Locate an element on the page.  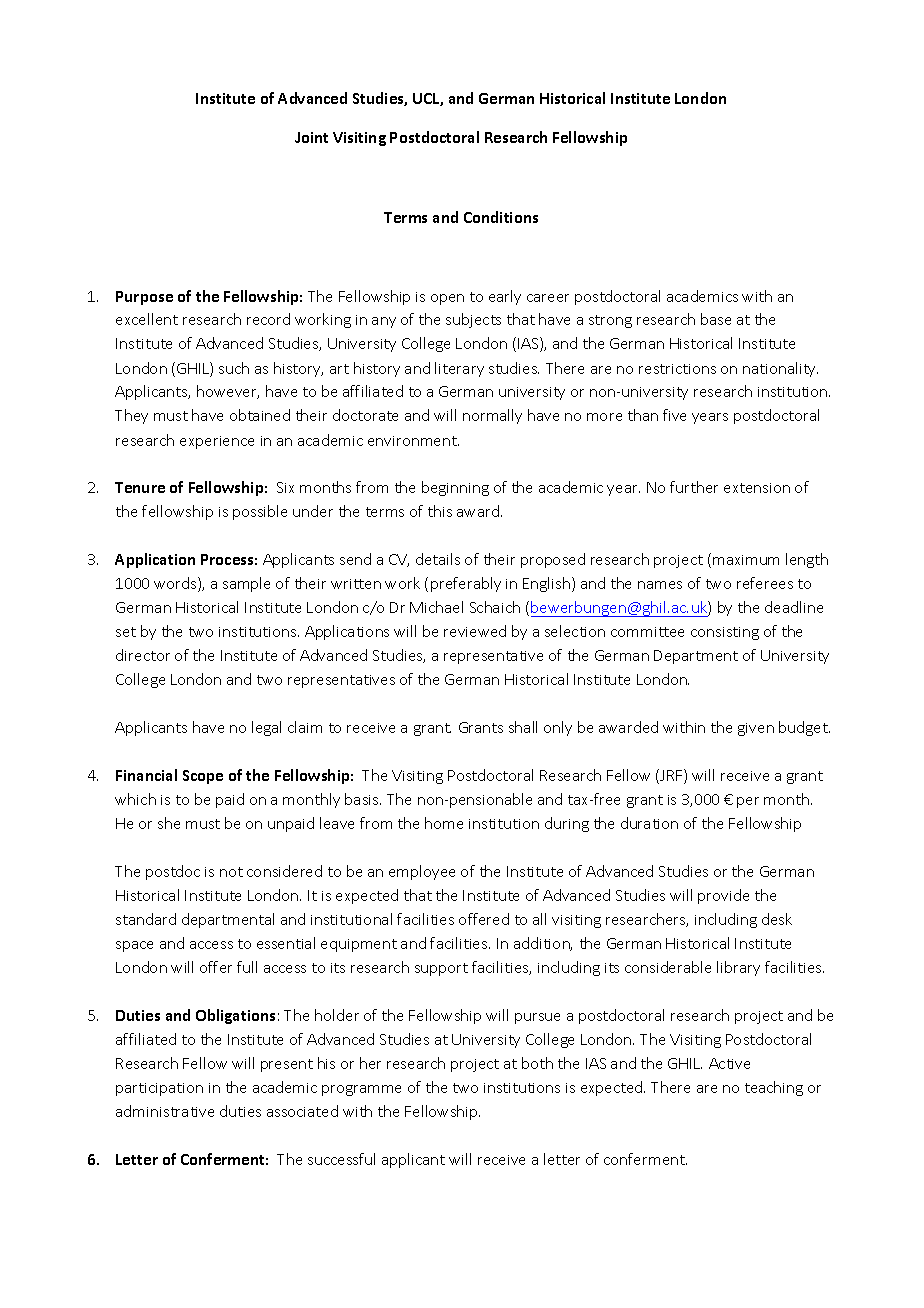
director is located at coordinates (143, 655).
